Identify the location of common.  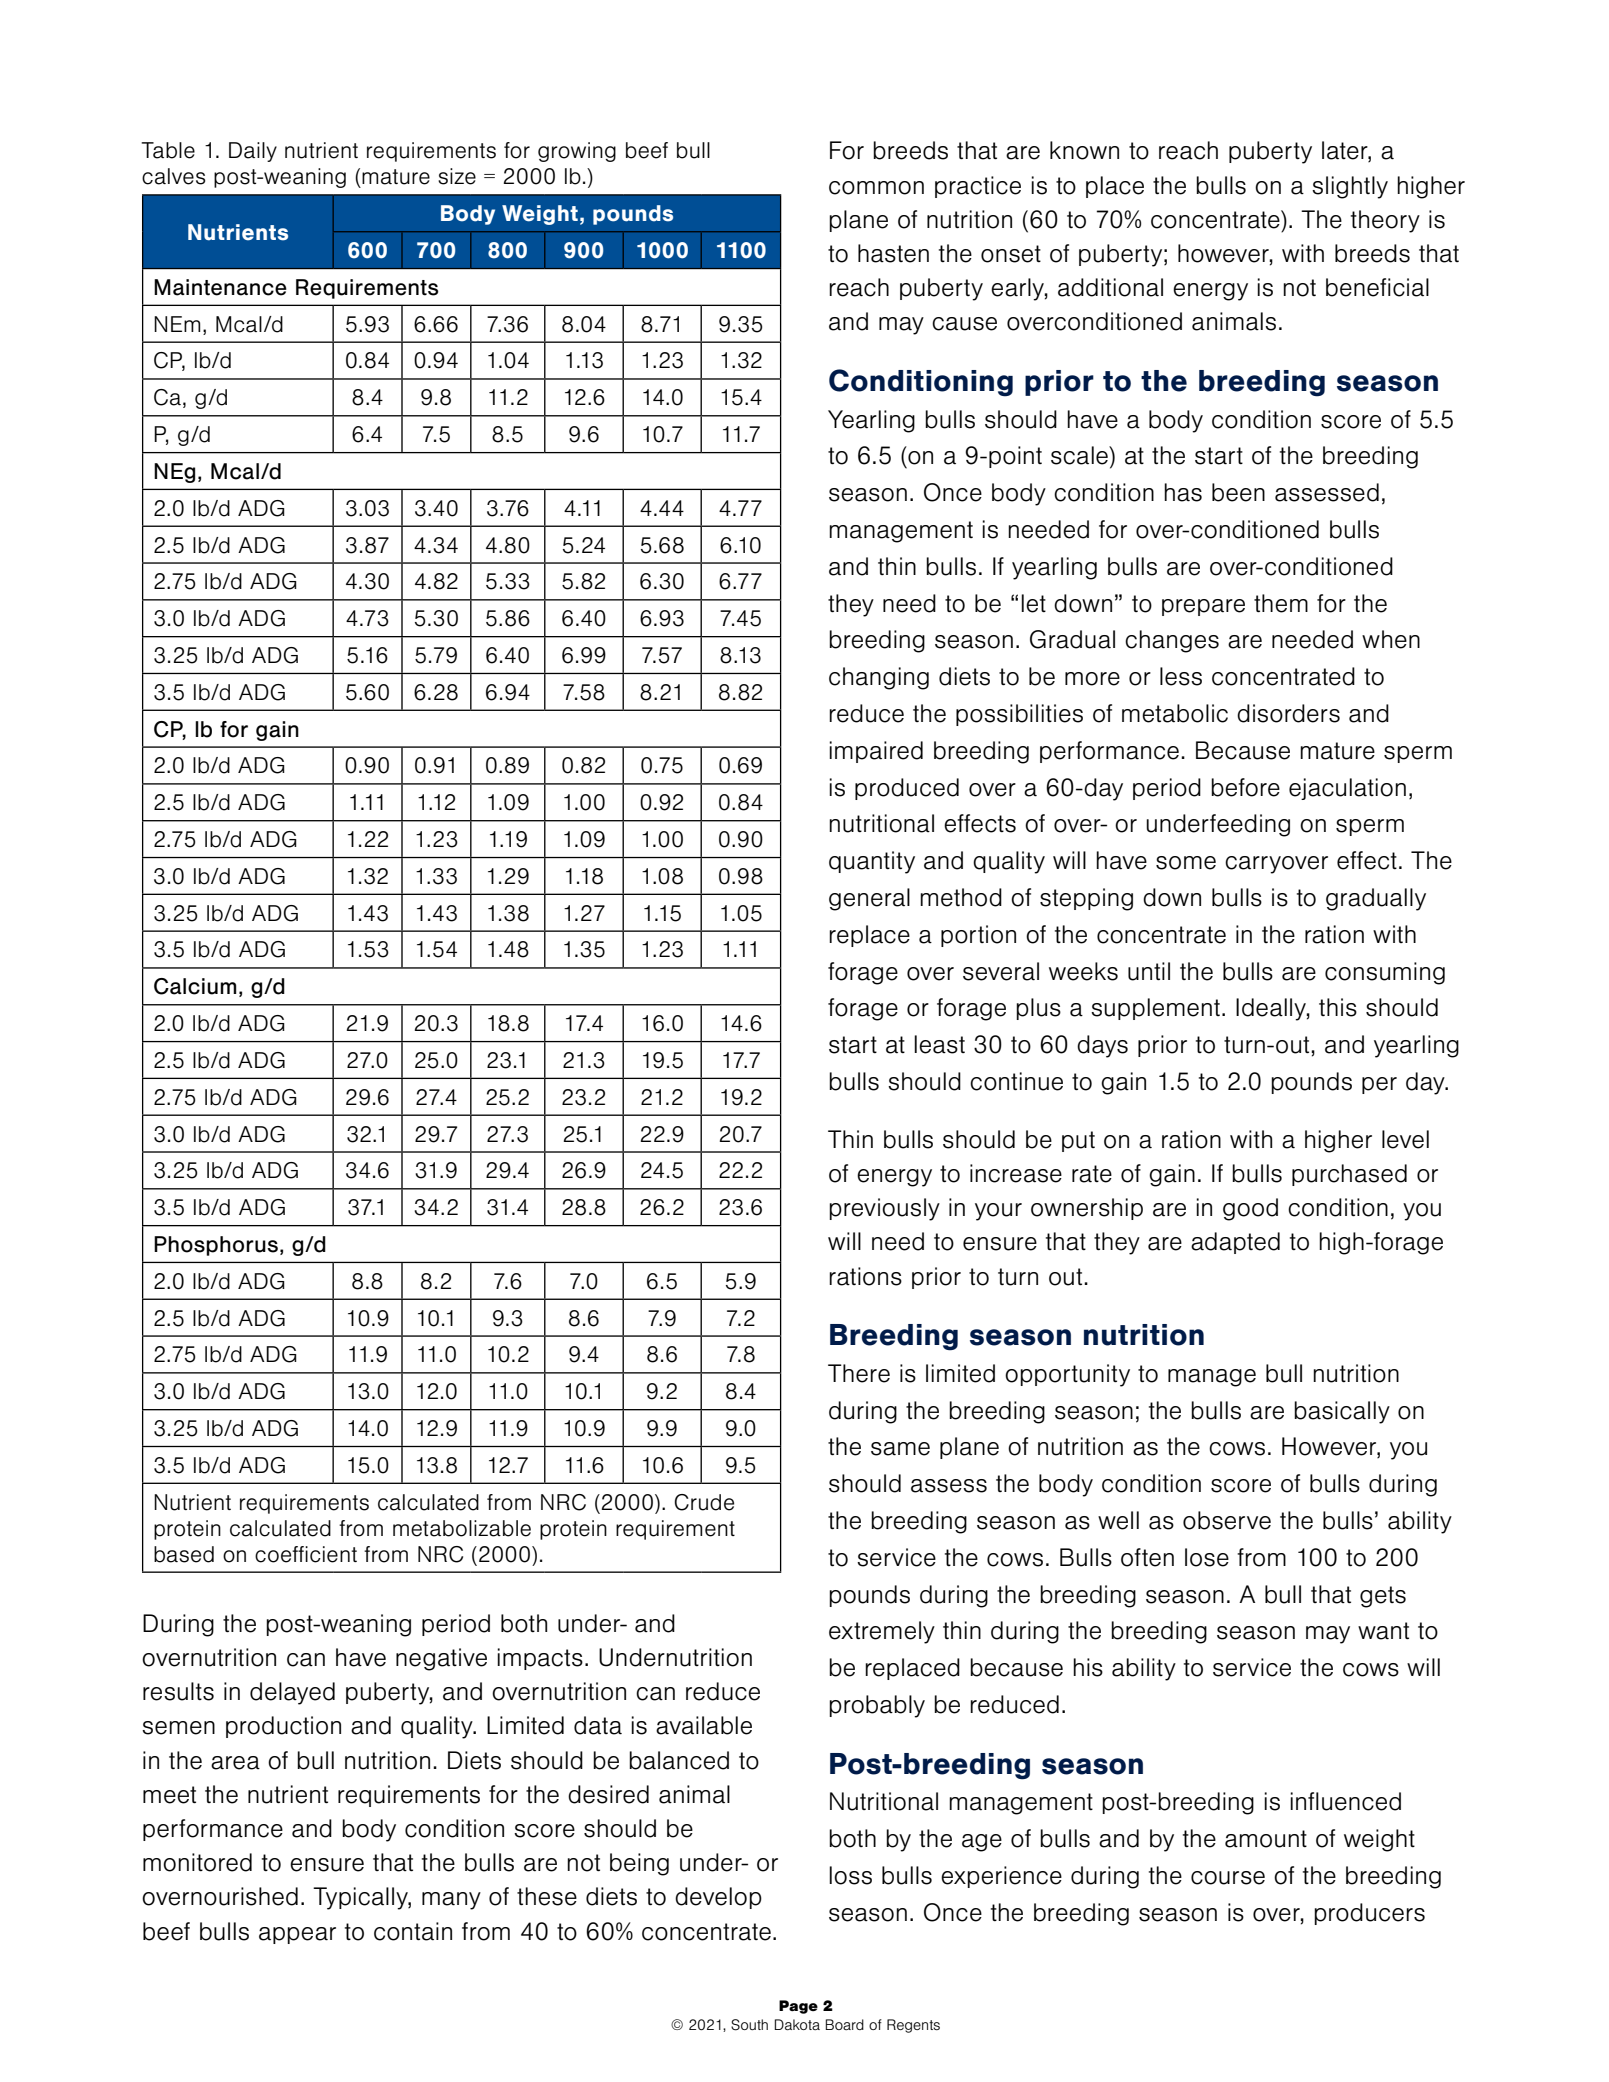
(876, 188).
